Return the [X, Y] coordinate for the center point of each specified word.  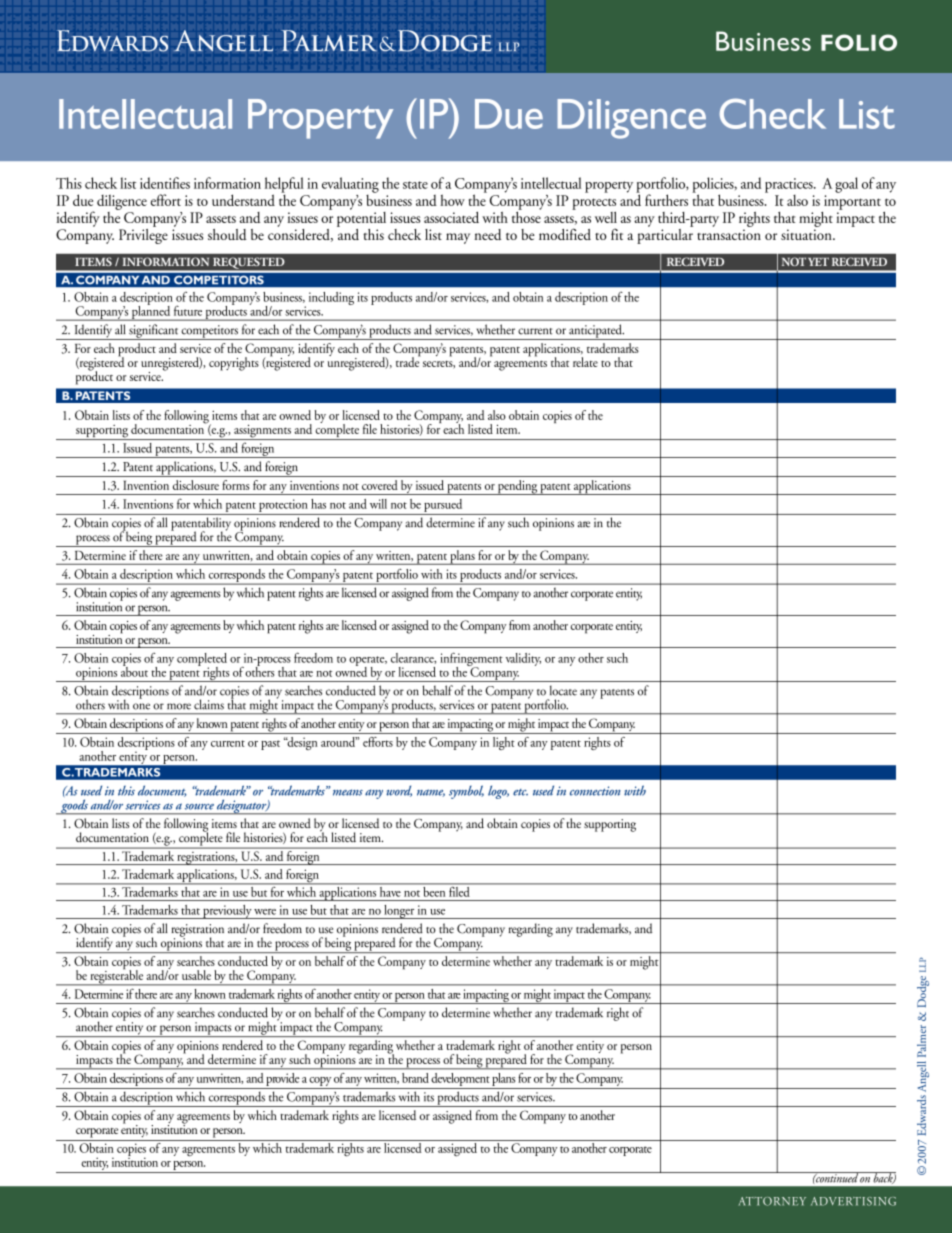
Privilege [143, 235]
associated [451, 217]
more [179, 706]
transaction [729, 234]
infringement [471, 660]
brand [415, 1078]
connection [595, 791]
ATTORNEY [772, 1201]
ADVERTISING [853, 1201]
